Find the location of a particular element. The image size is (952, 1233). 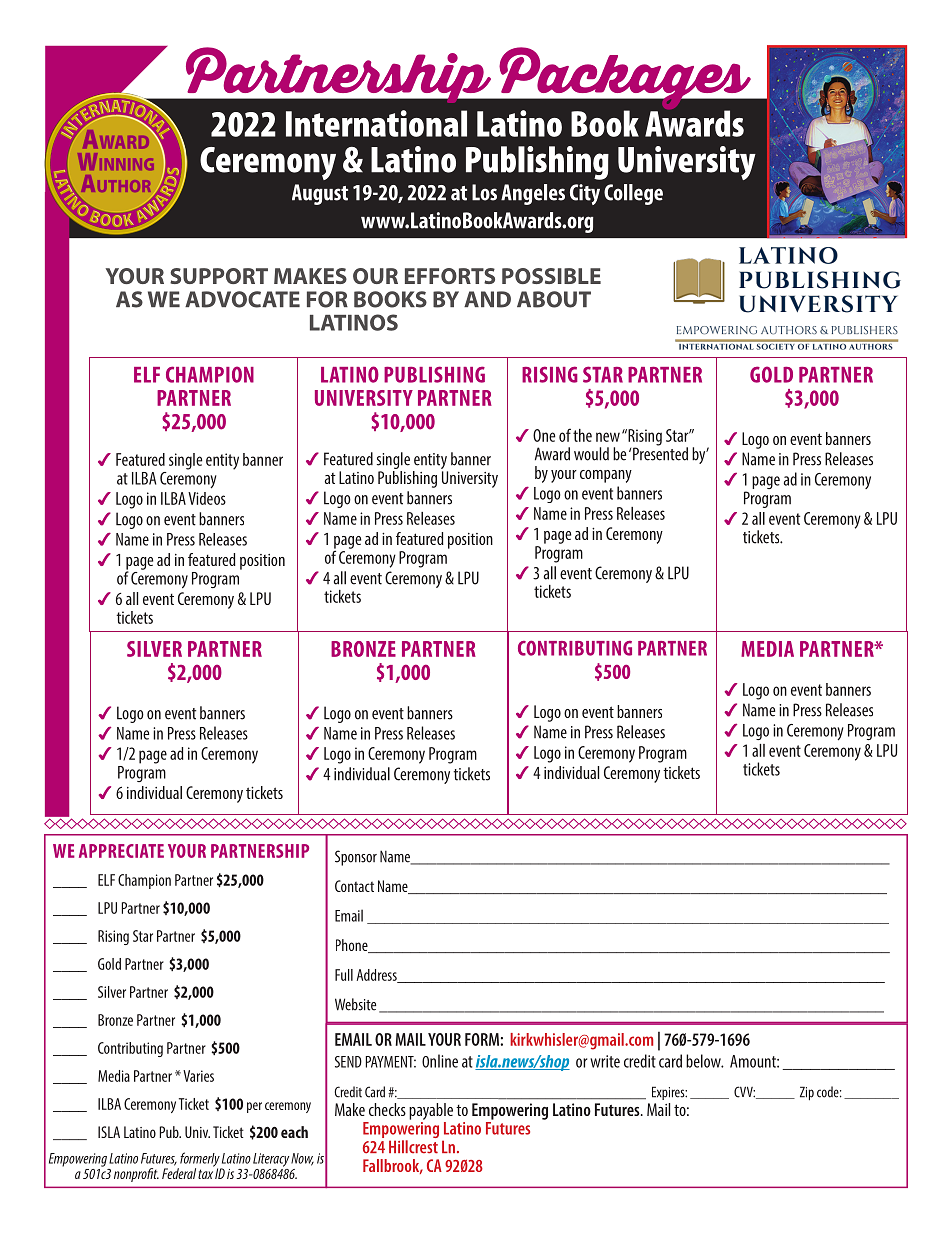

company is located at coordinates (606, 476).
